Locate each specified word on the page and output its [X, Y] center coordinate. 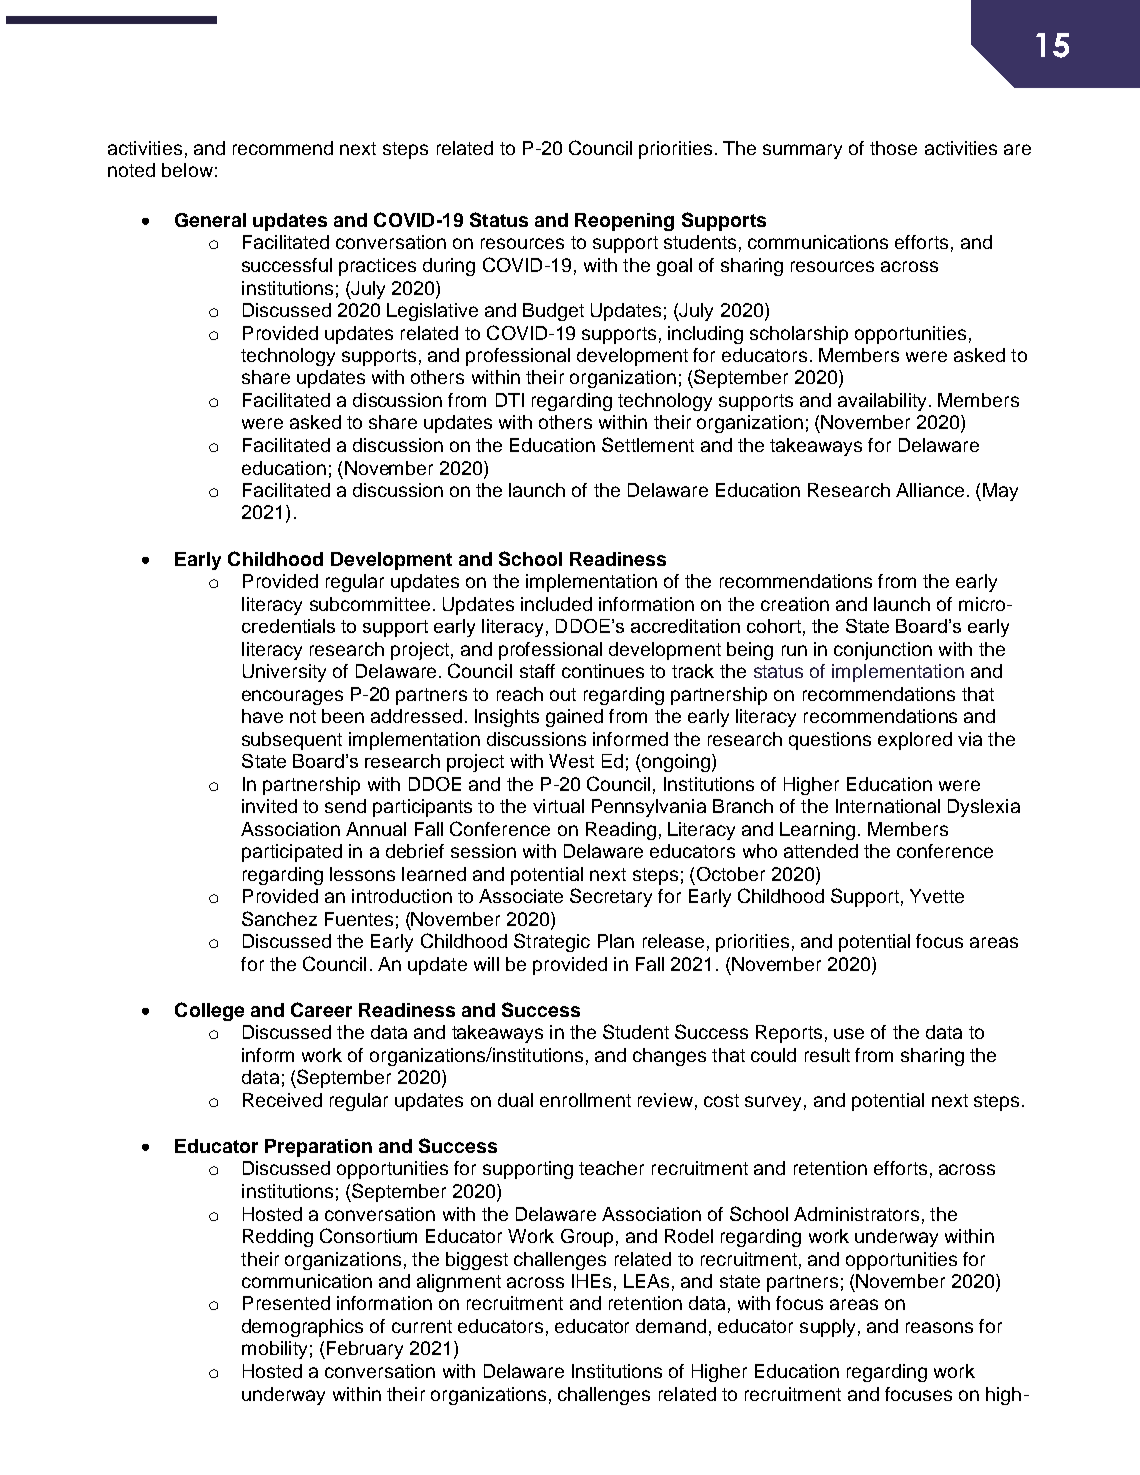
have [262, 716]
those [893, 148]
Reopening [624, 222]
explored [915, 741]
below [187, 170]
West [571, 761]
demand [671, 1326]
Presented [286, 1303]
